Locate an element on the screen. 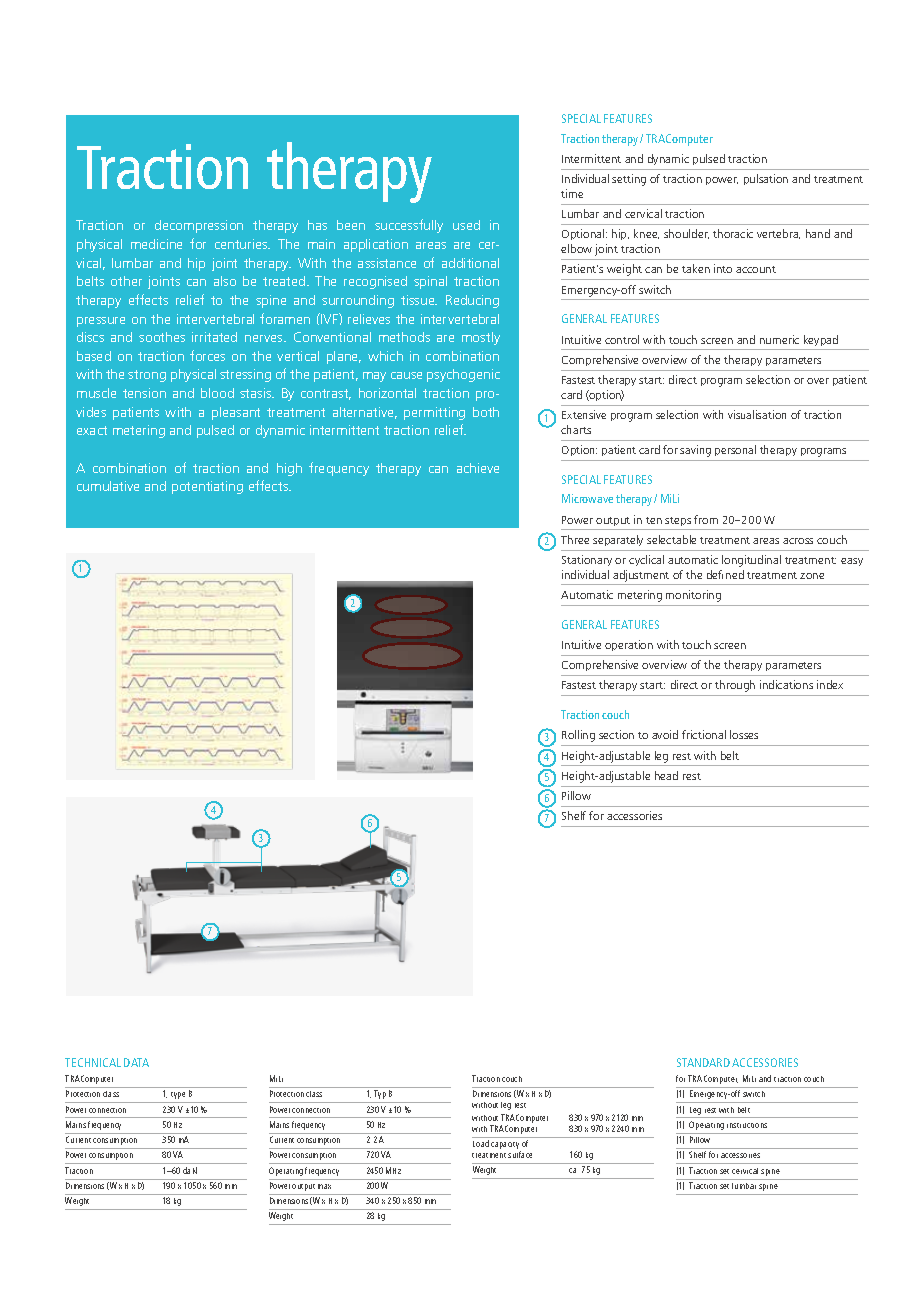  across is located at coordinates (798, 541).
